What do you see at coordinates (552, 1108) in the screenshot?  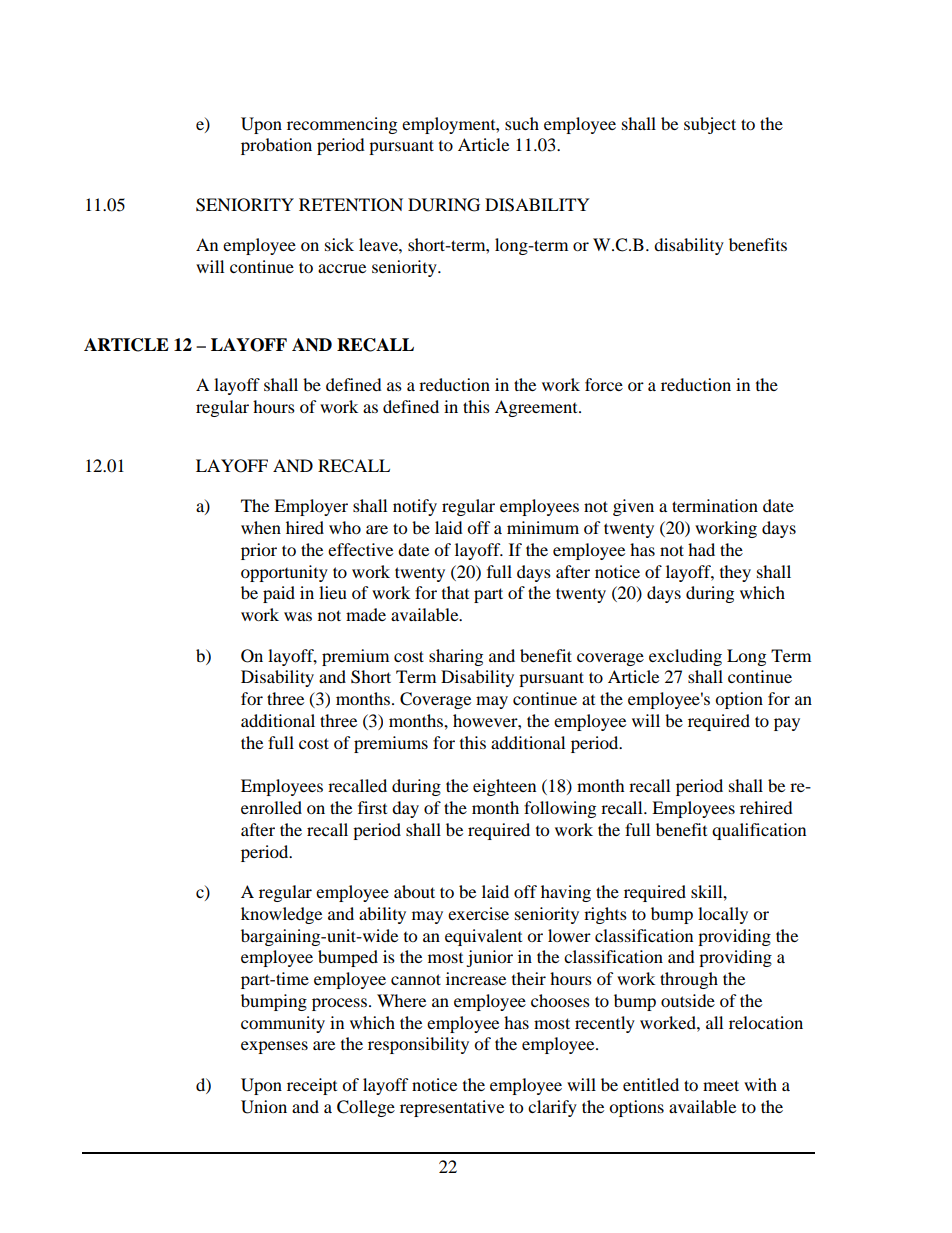 I see `clarify` at bounding box center [552, 1108].
